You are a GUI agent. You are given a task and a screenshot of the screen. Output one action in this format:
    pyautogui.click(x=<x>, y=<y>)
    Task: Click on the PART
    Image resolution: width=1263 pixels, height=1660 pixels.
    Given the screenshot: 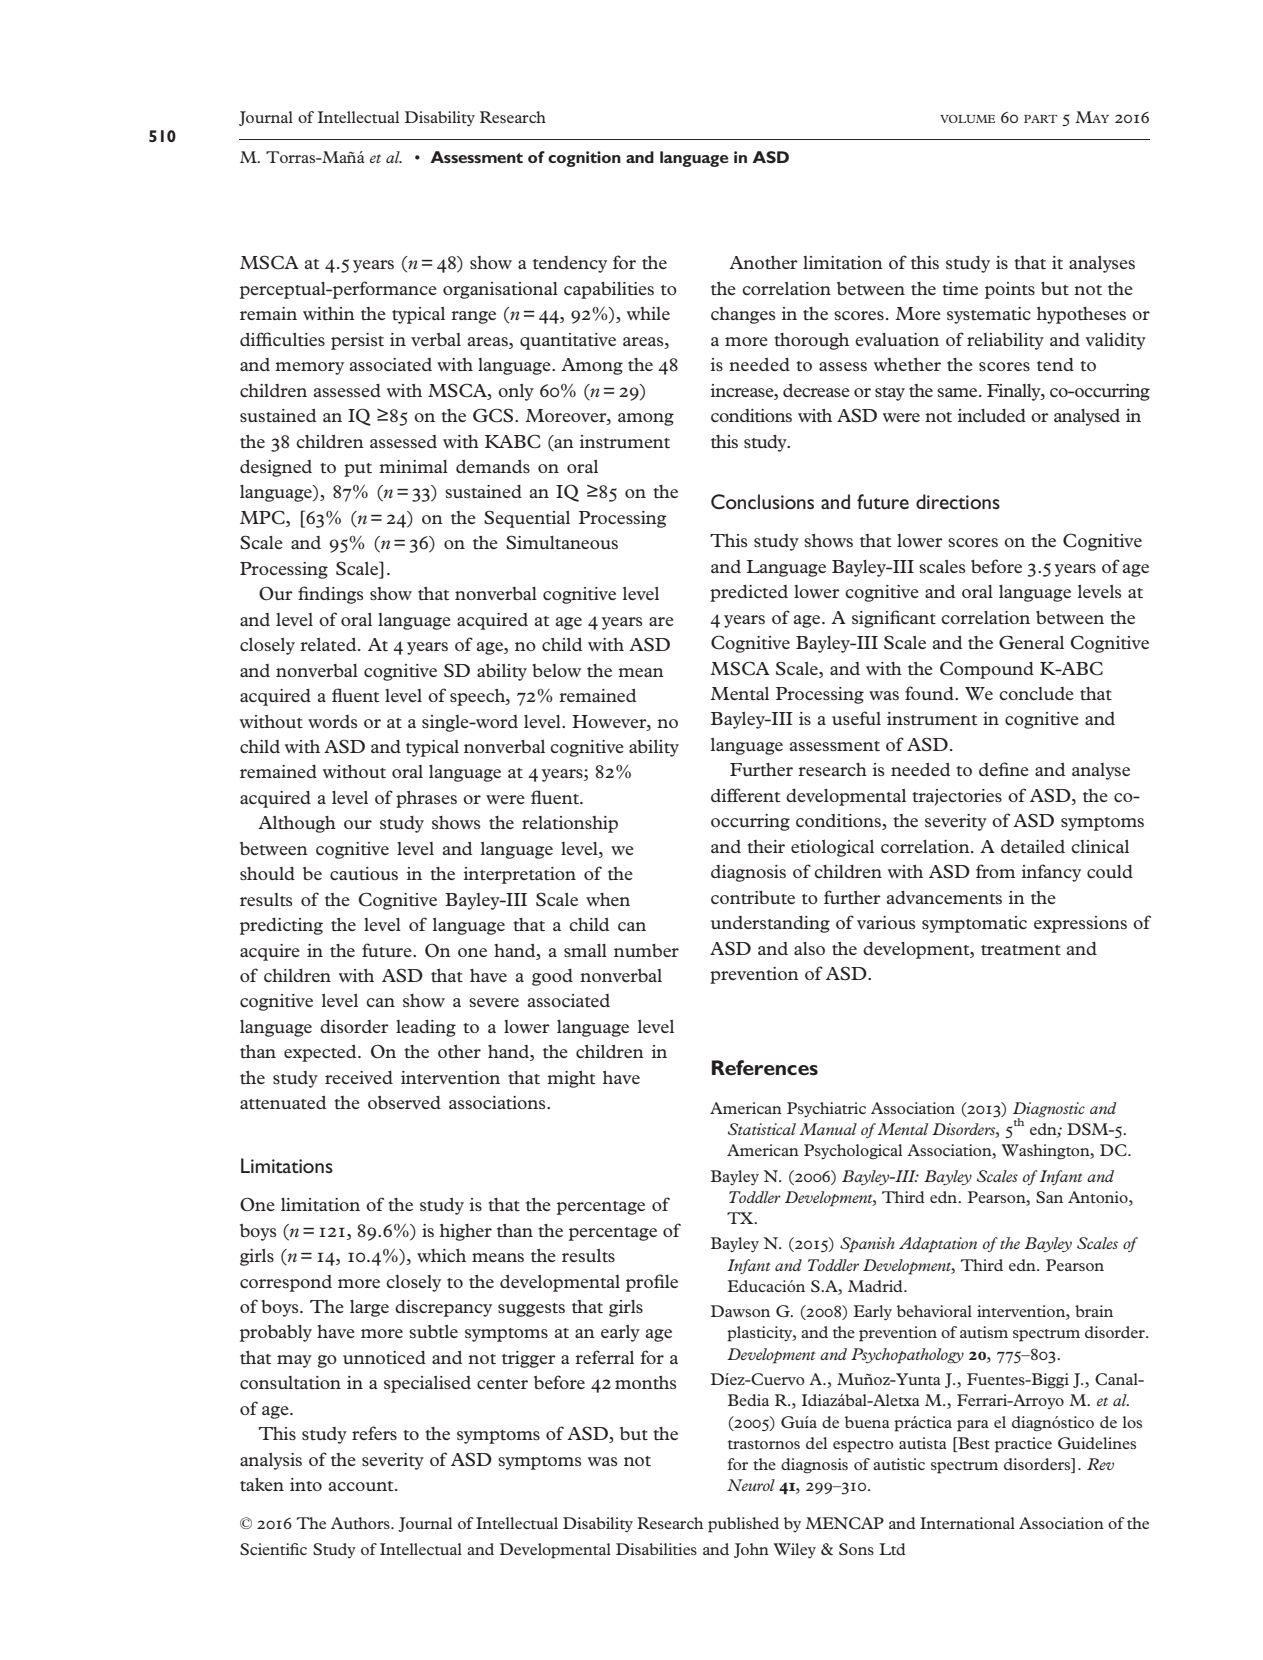 What is the action you would take?
    pyautogui.click(x=1041, y=119)
